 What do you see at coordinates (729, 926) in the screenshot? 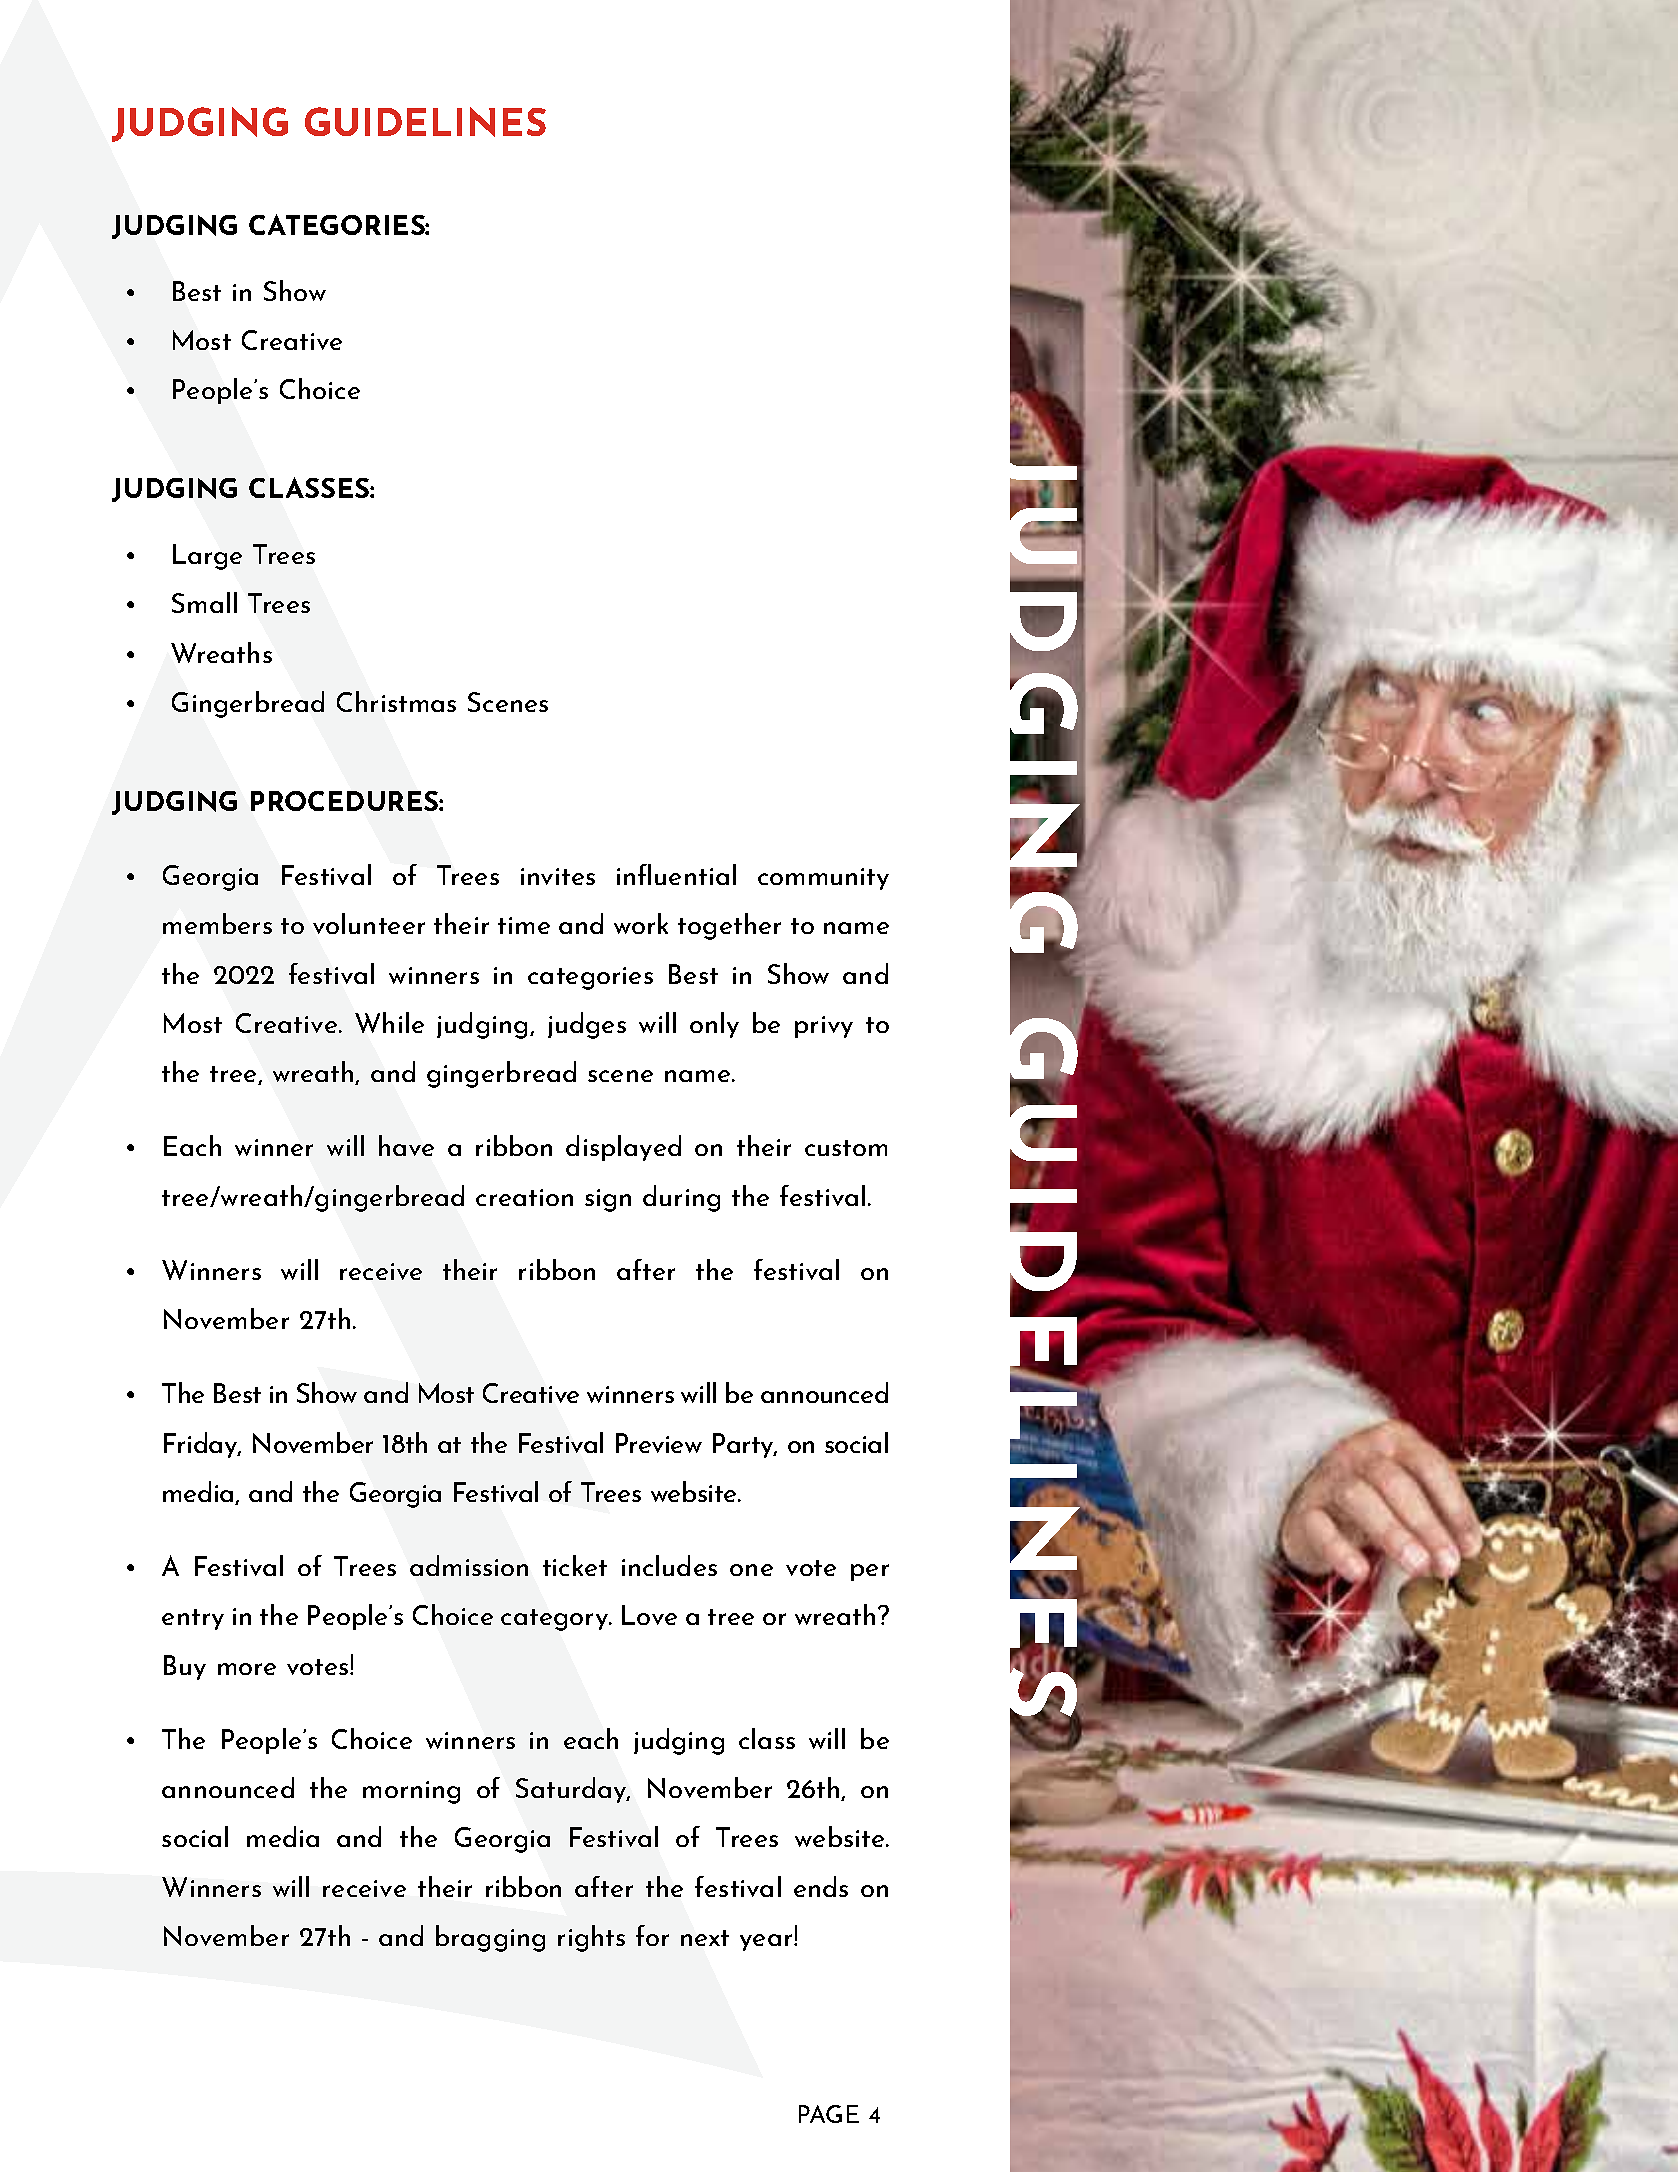
I see `together` at bounding box center [729, 926].
